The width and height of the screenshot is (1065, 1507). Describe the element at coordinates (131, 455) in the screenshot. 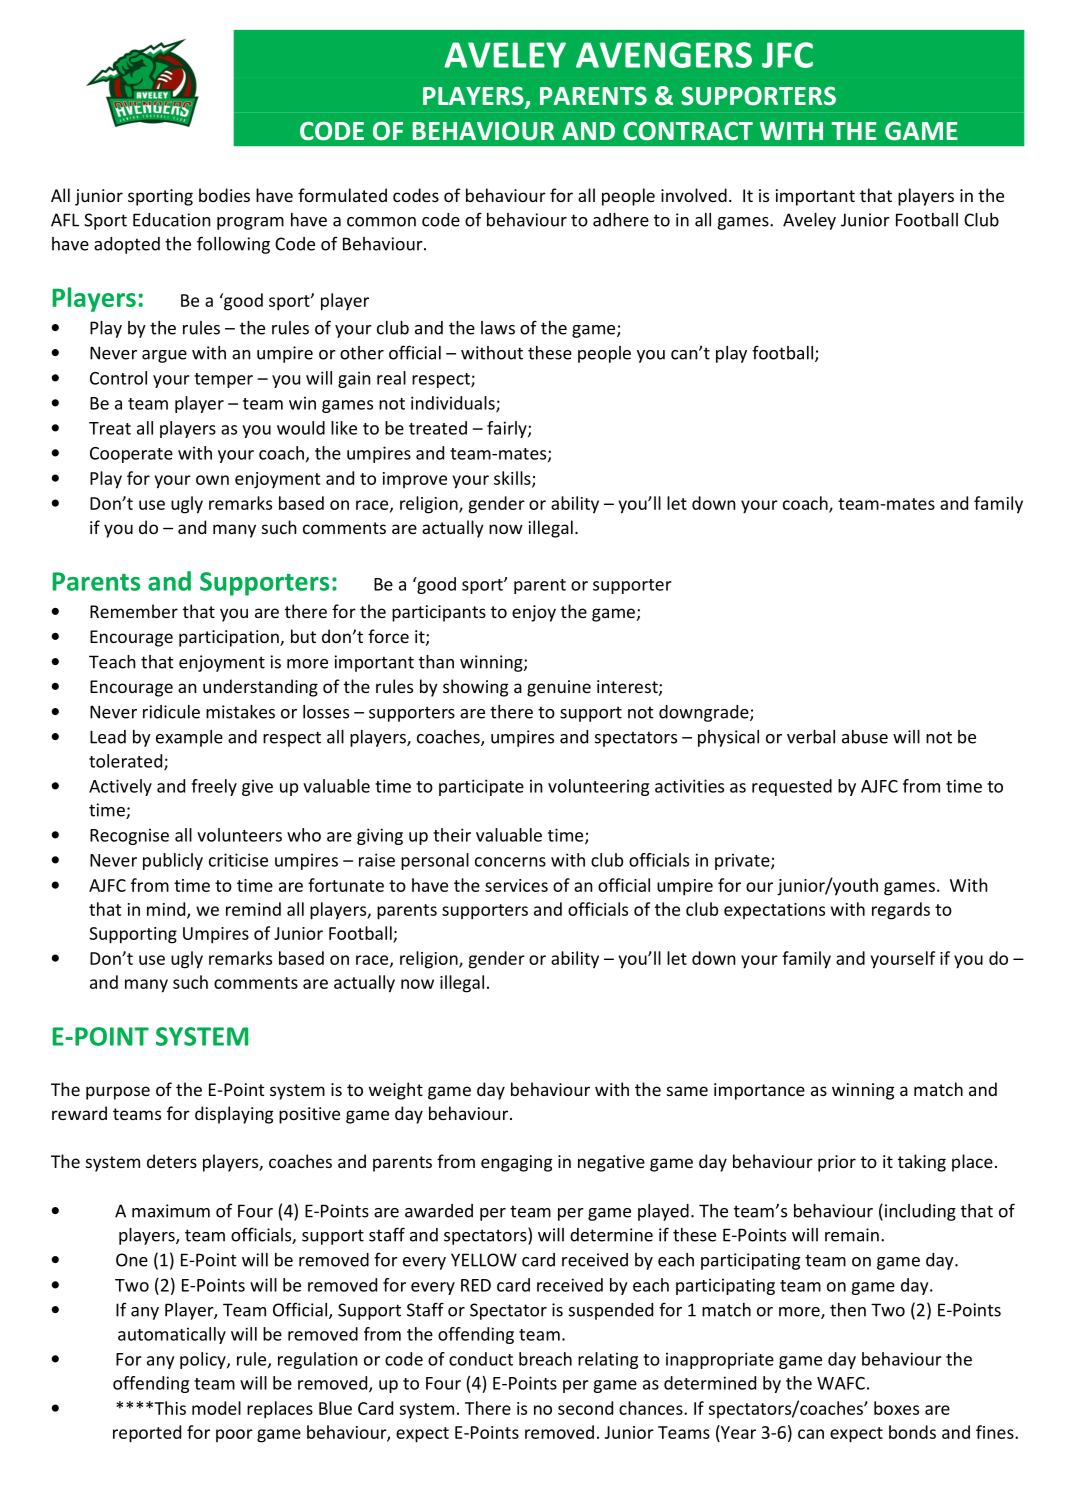

I see `Cooperate` at that location.
